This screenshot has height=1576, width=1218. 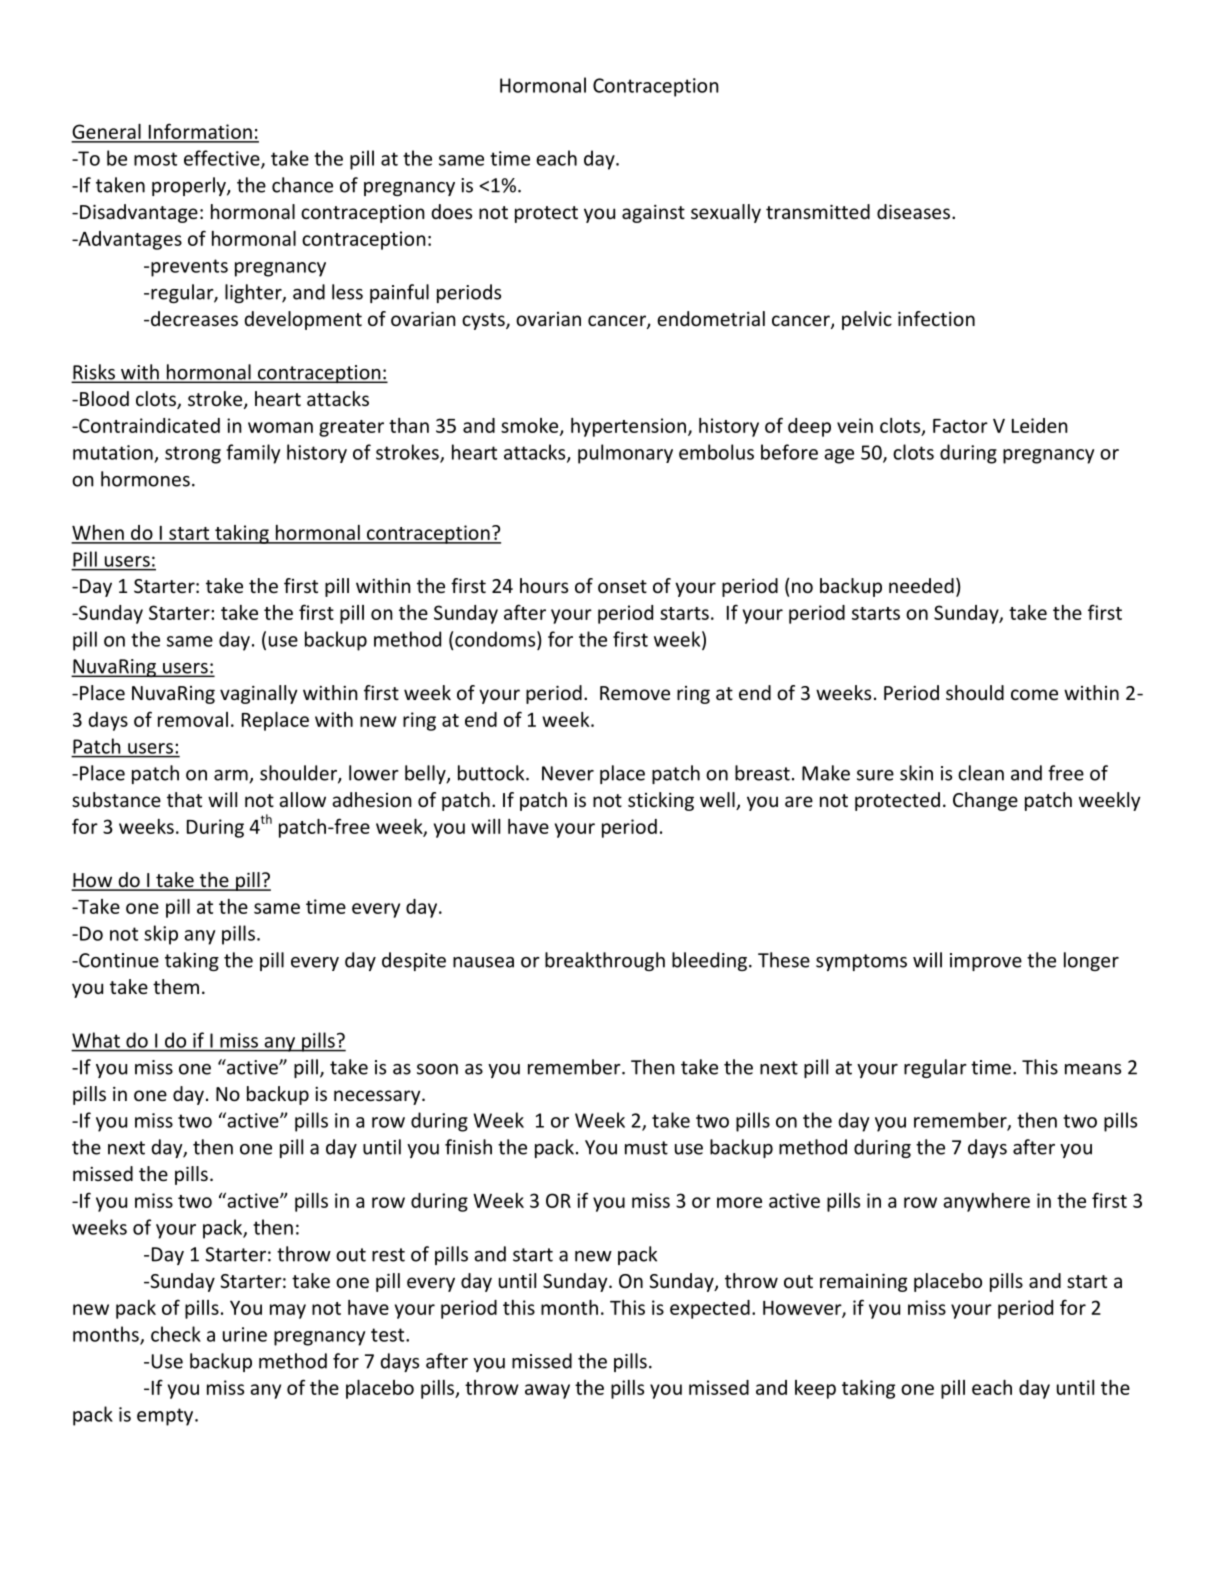 What do you see at coordinates (653, 213) in the screenshot?
I see `against` at bounding box center [653, 213].
